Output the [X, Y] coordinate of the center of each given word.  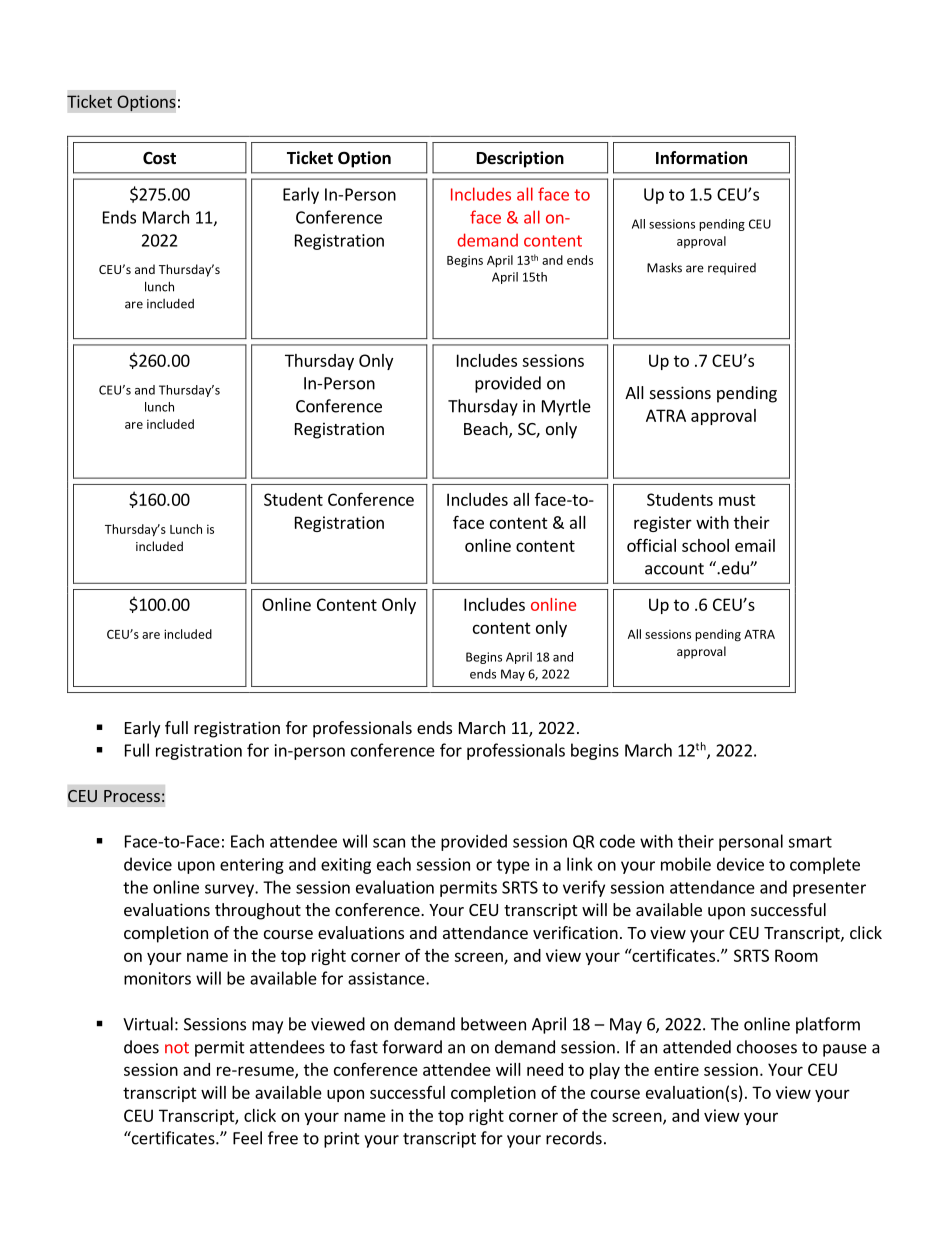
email [755, 545]
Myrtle [566, 407]
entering [252, 866]
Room [796, 955]
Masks [664, 267]
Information [701, 158]
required [732, 269]
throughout [258, 911]
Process [132, 796]
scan [389, 843]
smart [810, 842]
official [651, 545]
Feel [247, 1138]
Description [520, 159]
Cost [159, 158]
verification [575, 932]
